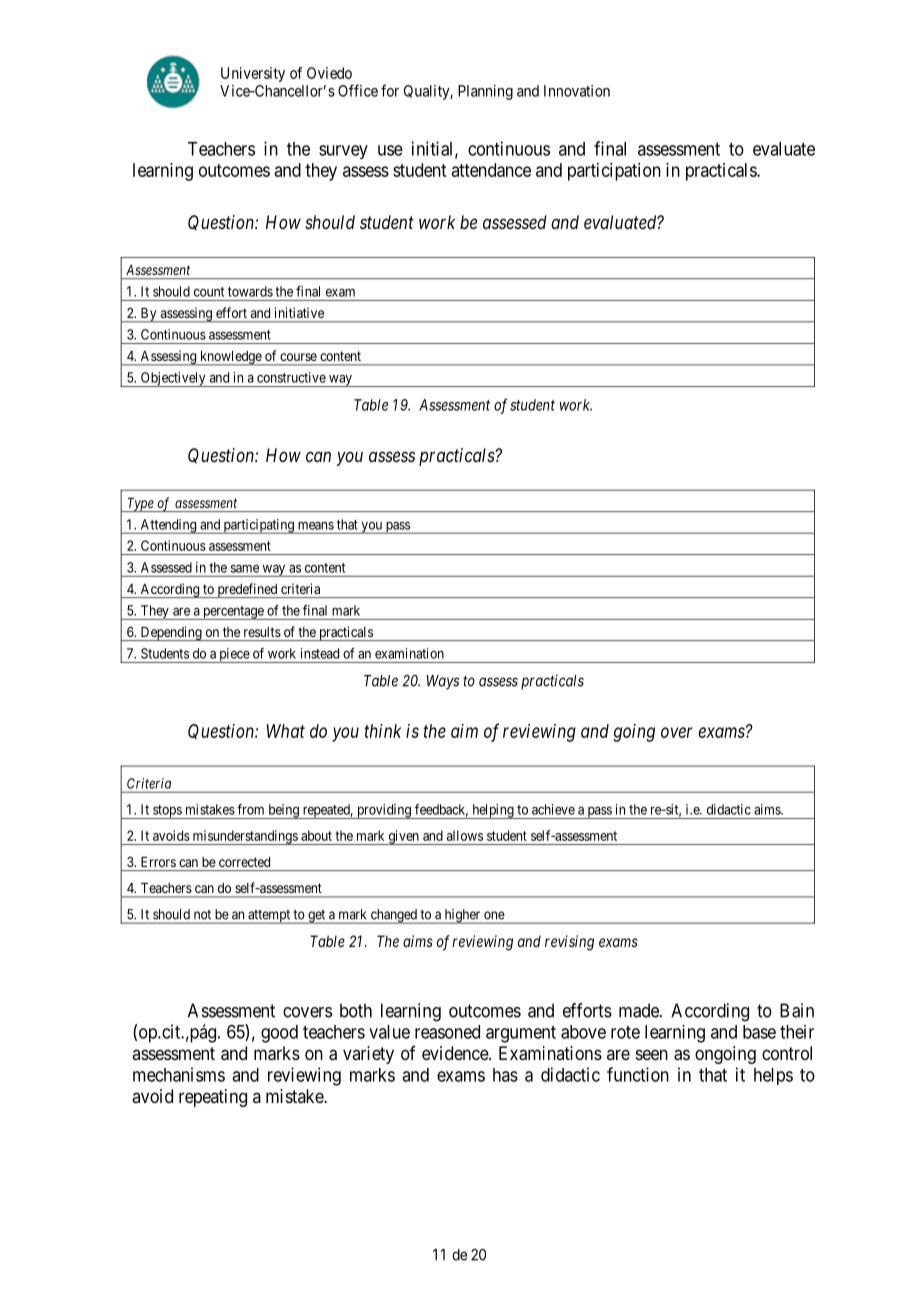 This screenshot has height=1308, width=924. Describe the element at coordinates (253, 74) in the screenshot. I see `University` at that location.
